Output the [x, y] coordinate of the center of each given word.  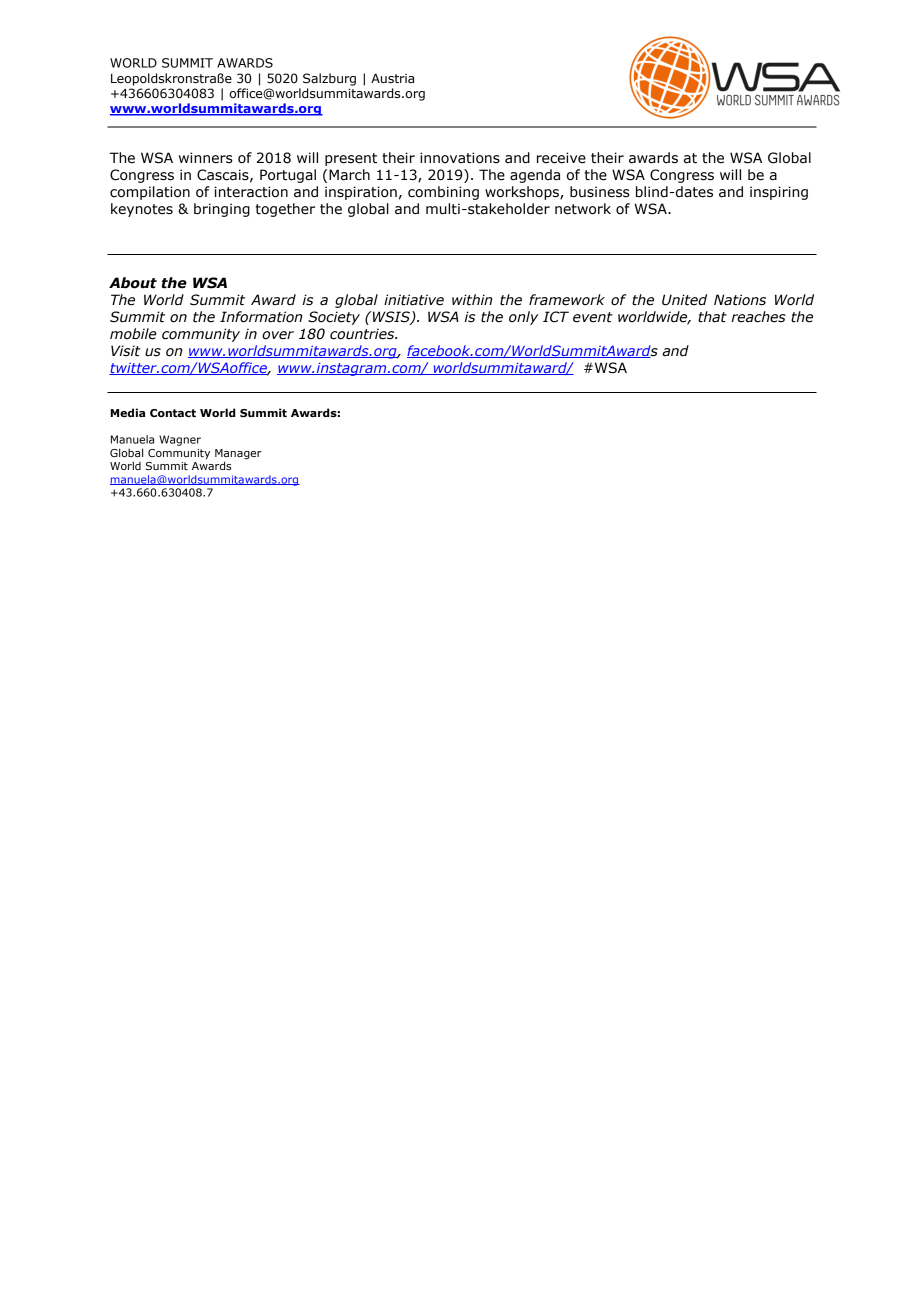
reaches [758, 317]
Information [261, 317]
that [712, 317]
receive [561, 158]
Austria [392, 78]
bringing [222, 210]
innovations [460, 158]
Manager [238, 455]
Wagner [180, 440]
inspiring [779, 193]
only [523, 318]
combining [443, 193]
